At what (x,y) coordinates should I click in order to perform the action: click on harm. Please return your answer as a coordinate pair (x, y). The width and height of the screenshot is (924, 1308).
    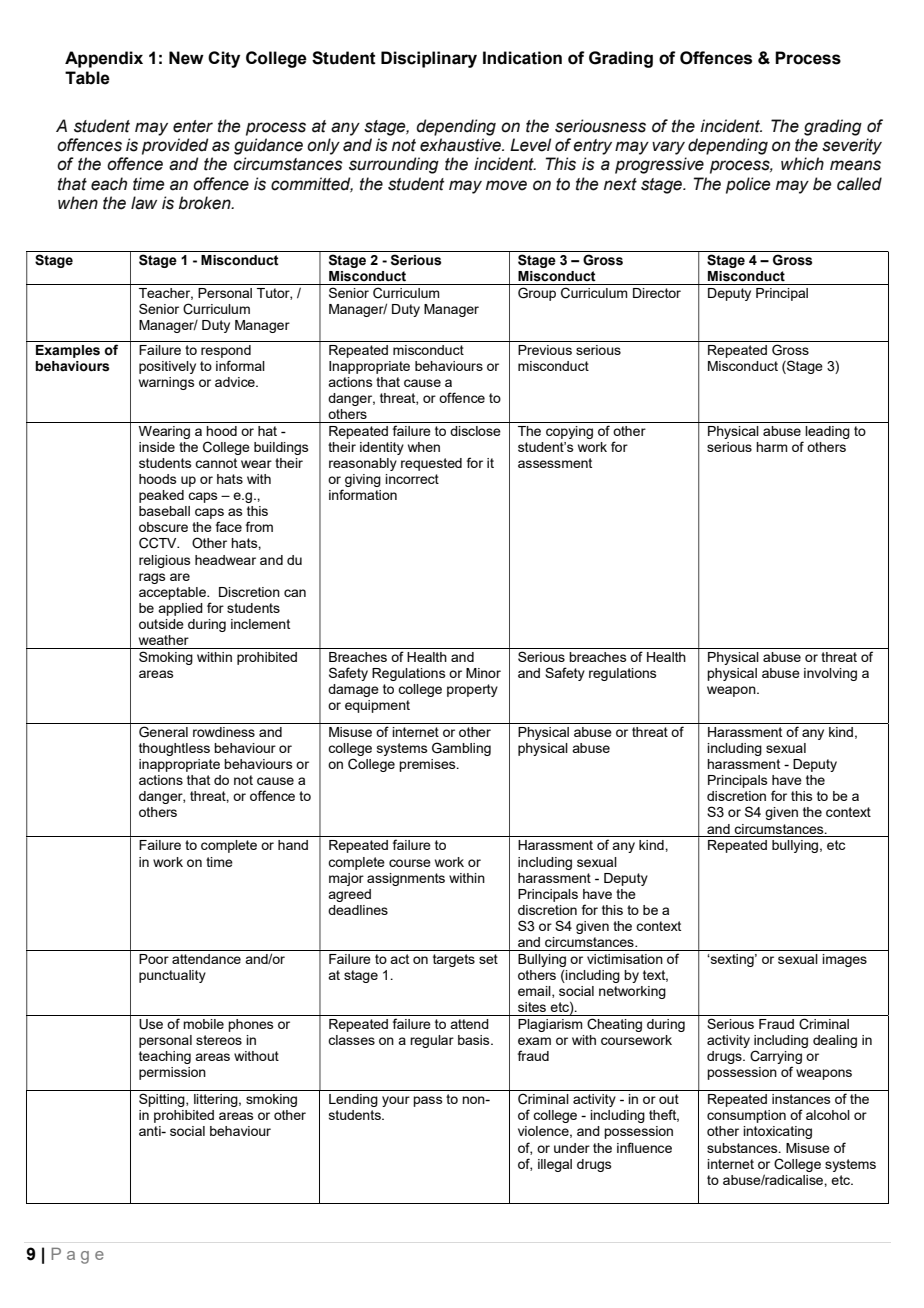
    Looking at the image, I should click on (772, 447).
